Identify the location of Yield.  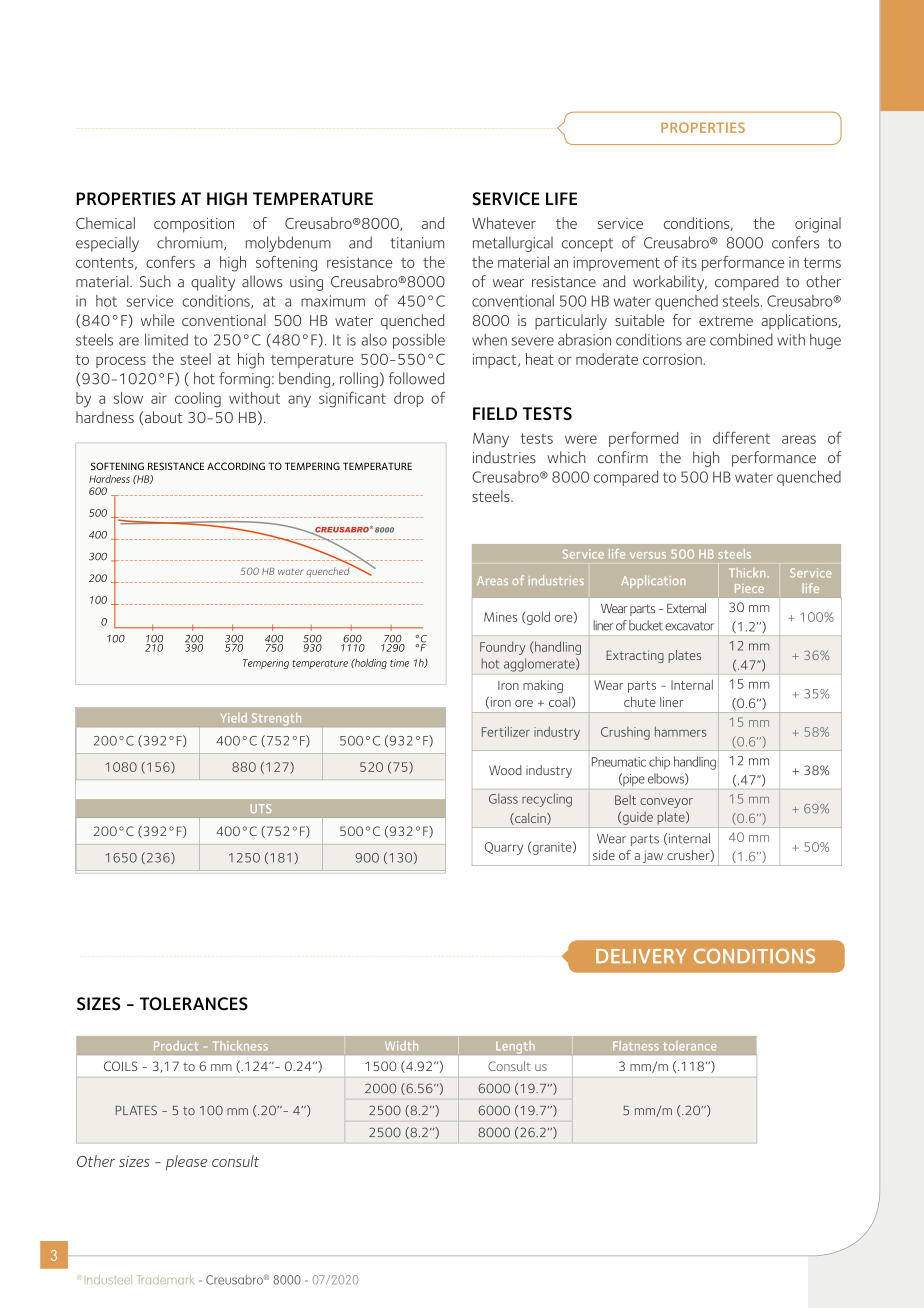
(234, 718).
